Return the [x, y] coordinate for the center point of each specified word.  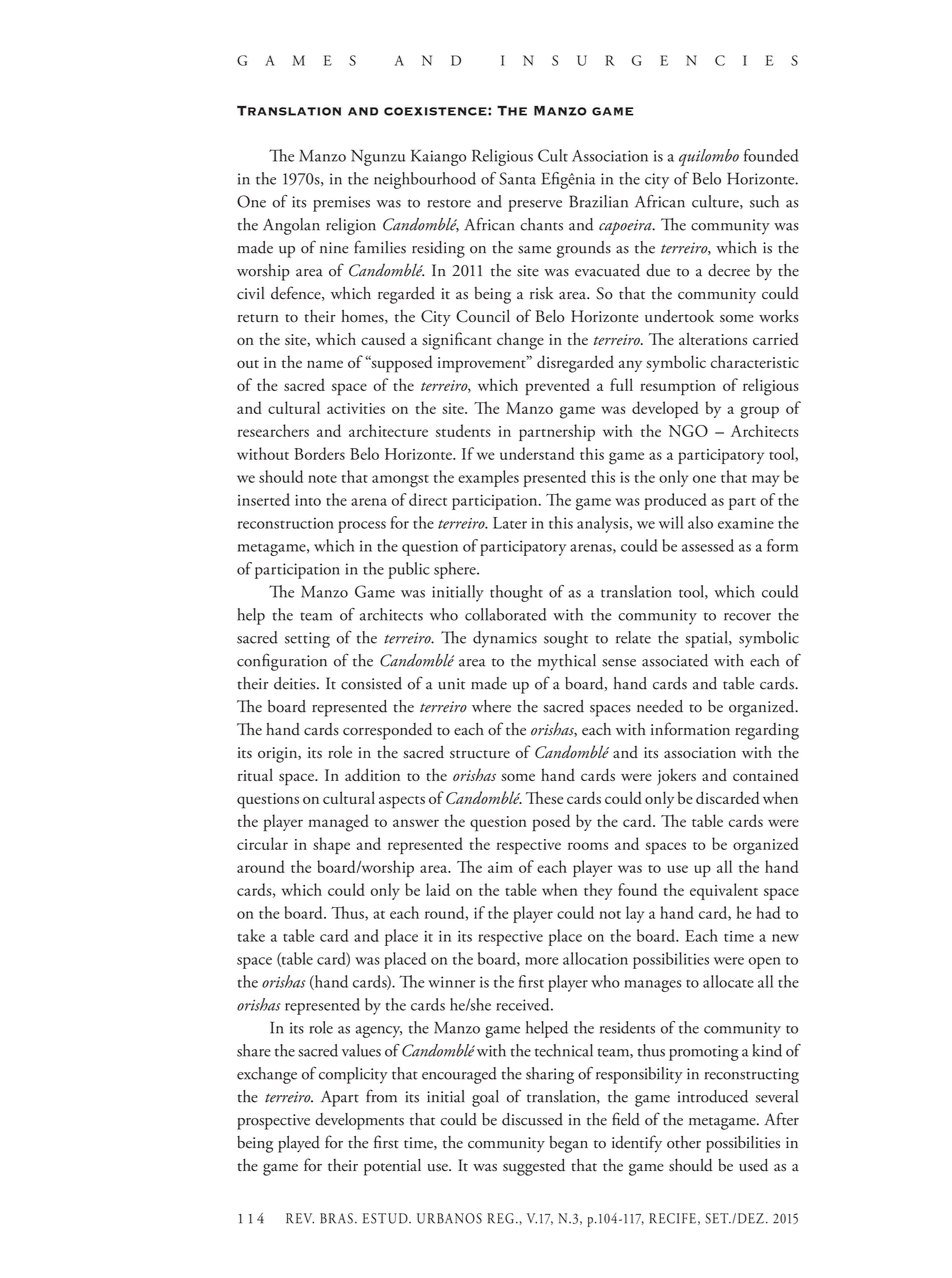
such [764, 201]
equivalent [724, 891]
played [299, 1144]
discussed [532, 1119]
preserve [535, 206]
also [700, 522]
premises [341, 204]
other [684, 1142]
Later [510, 523]
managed [338, 823]
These [544, 797]
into [308, 500]
